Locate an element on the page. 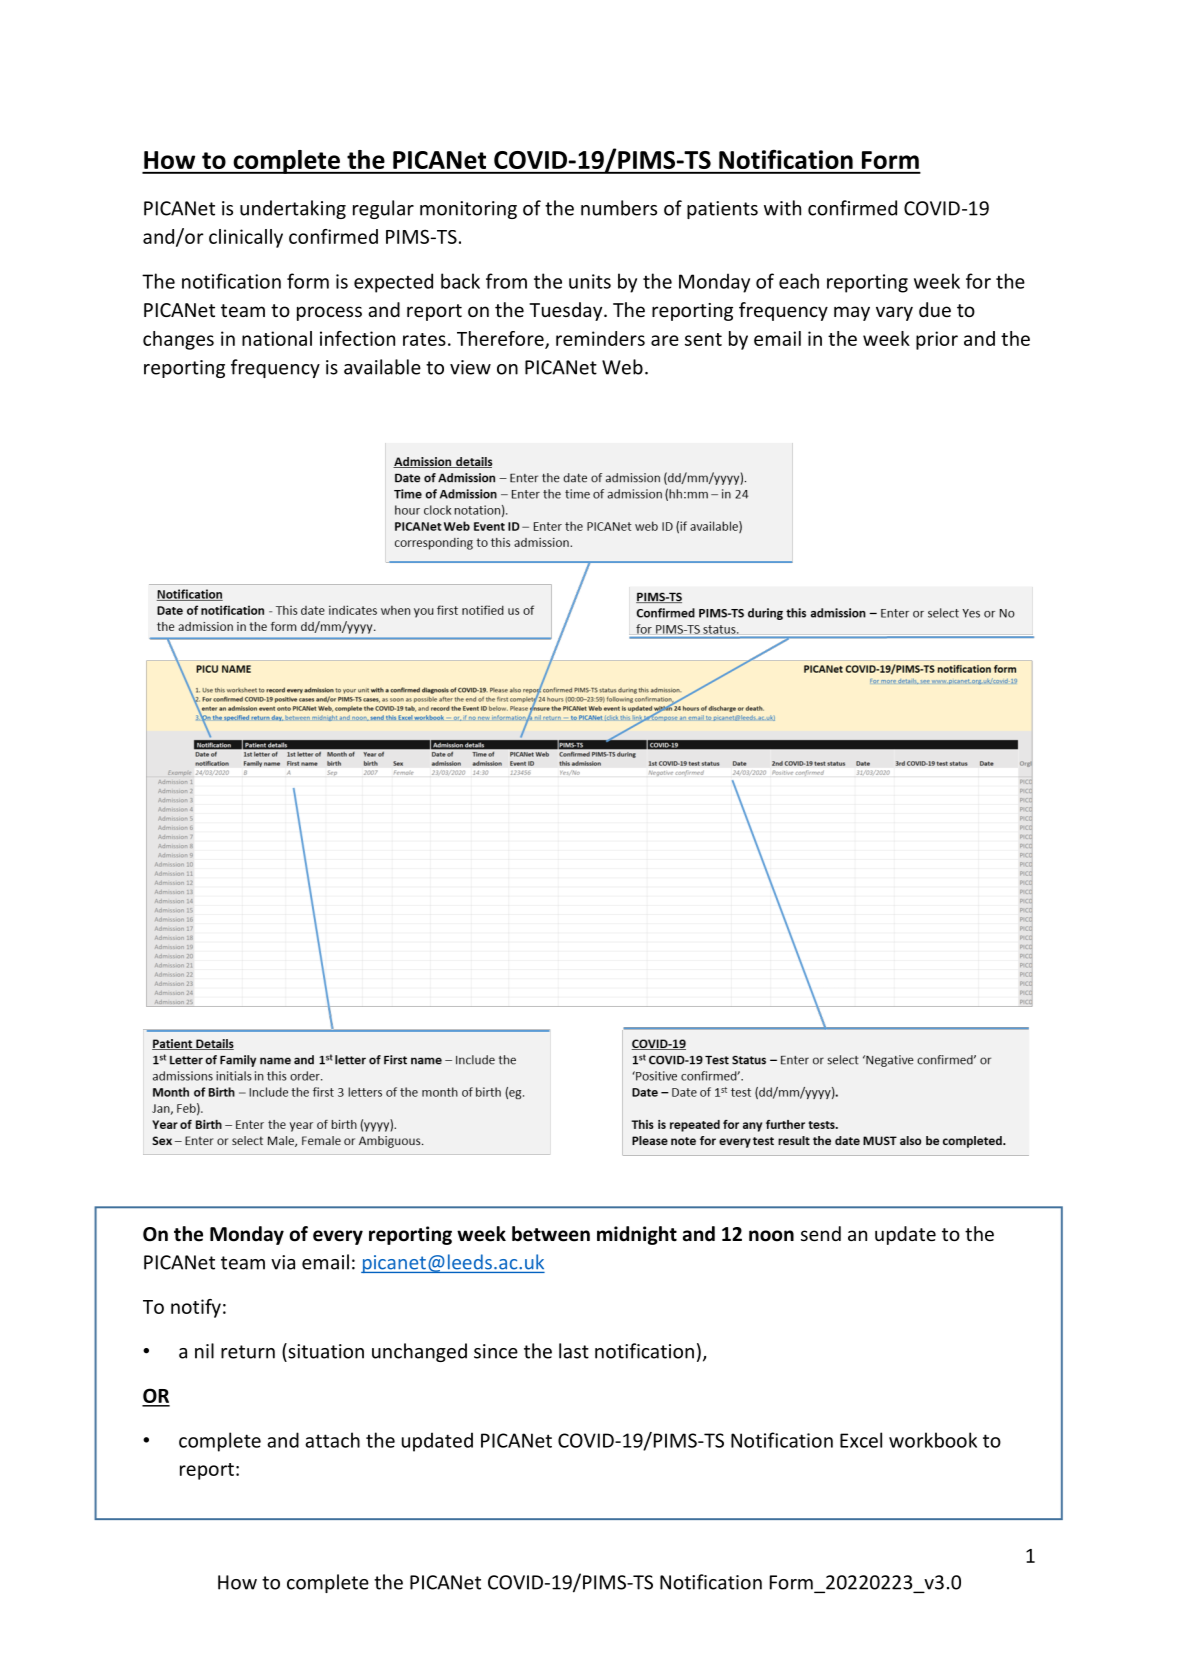 This image has height=1665, width=1178. return is located at coordinates (248, 1352).
